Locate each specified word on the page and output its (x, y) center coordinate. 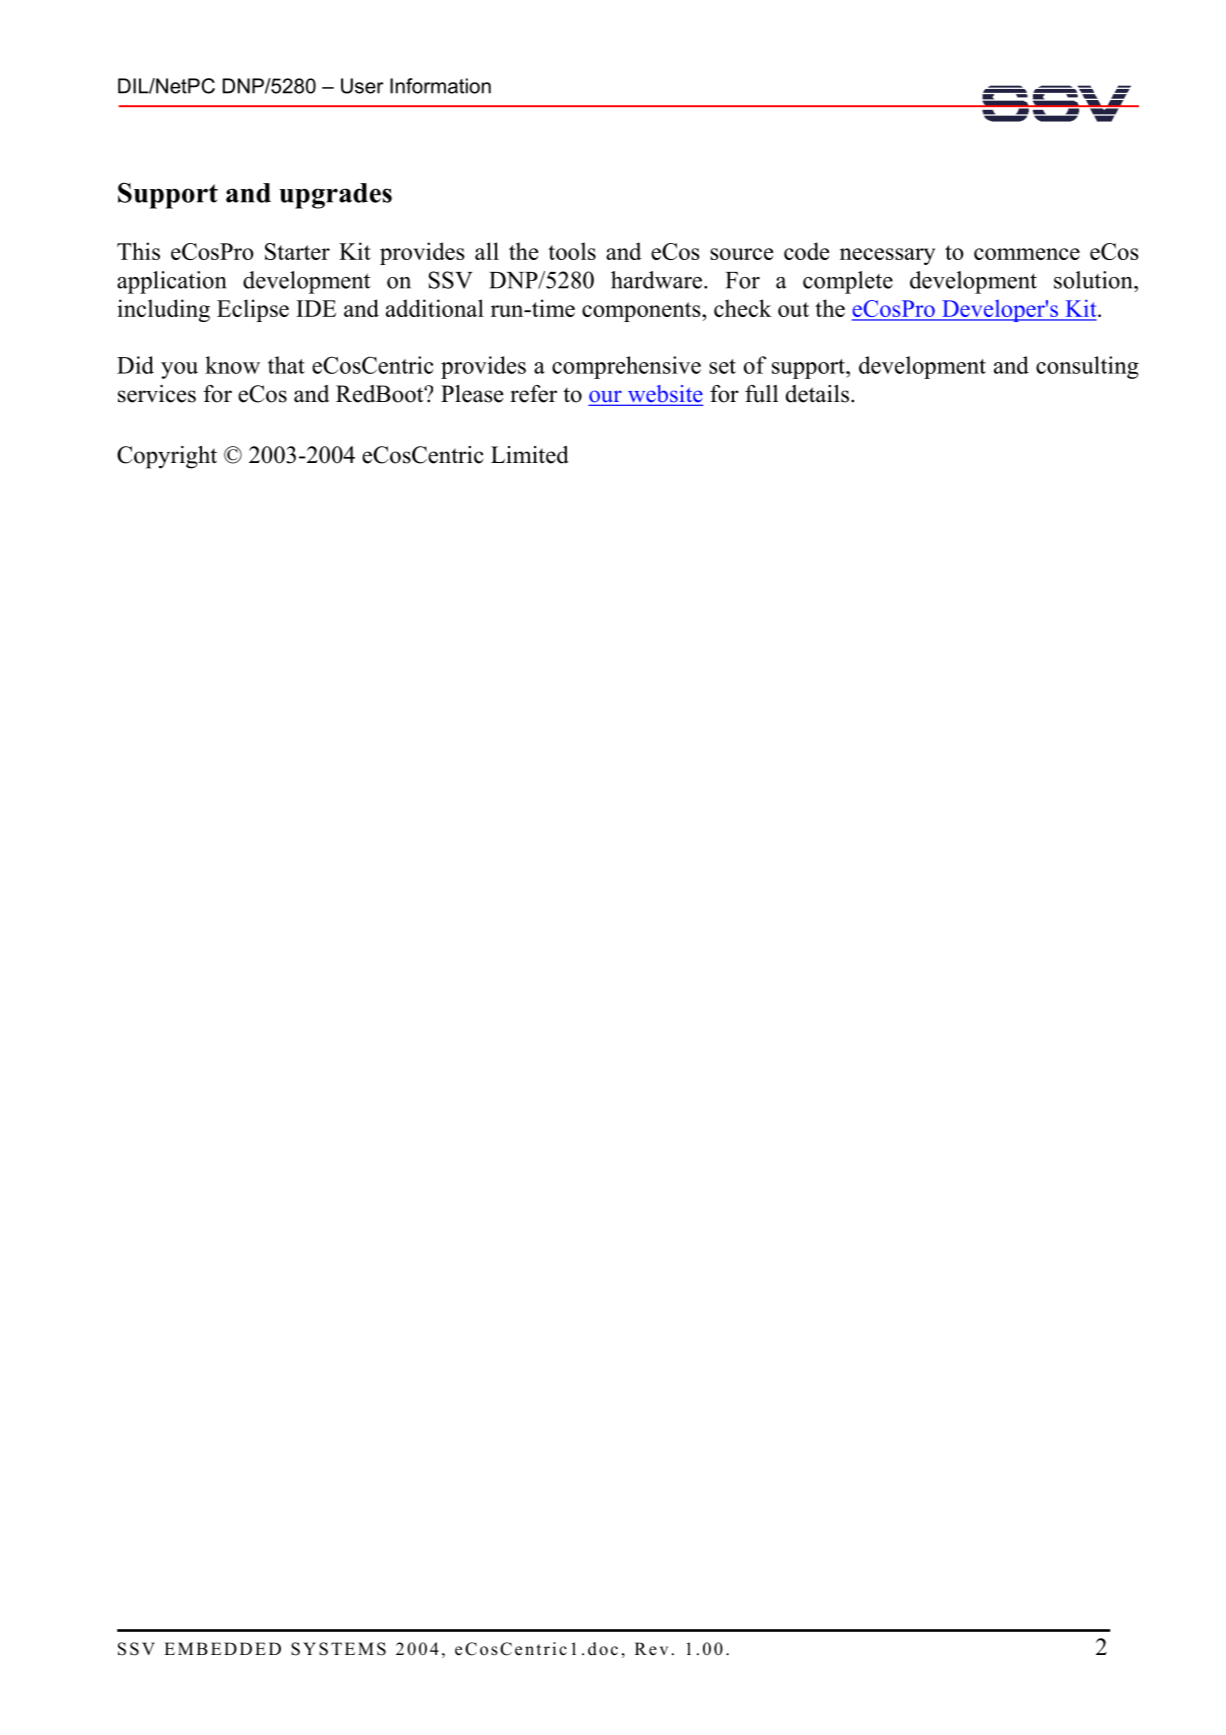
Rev (651, 1649)
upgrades (335, 196)
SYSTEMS (338, 1649)
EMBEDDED (222, 1648)
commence (1027, 254)
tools (572, 251)
